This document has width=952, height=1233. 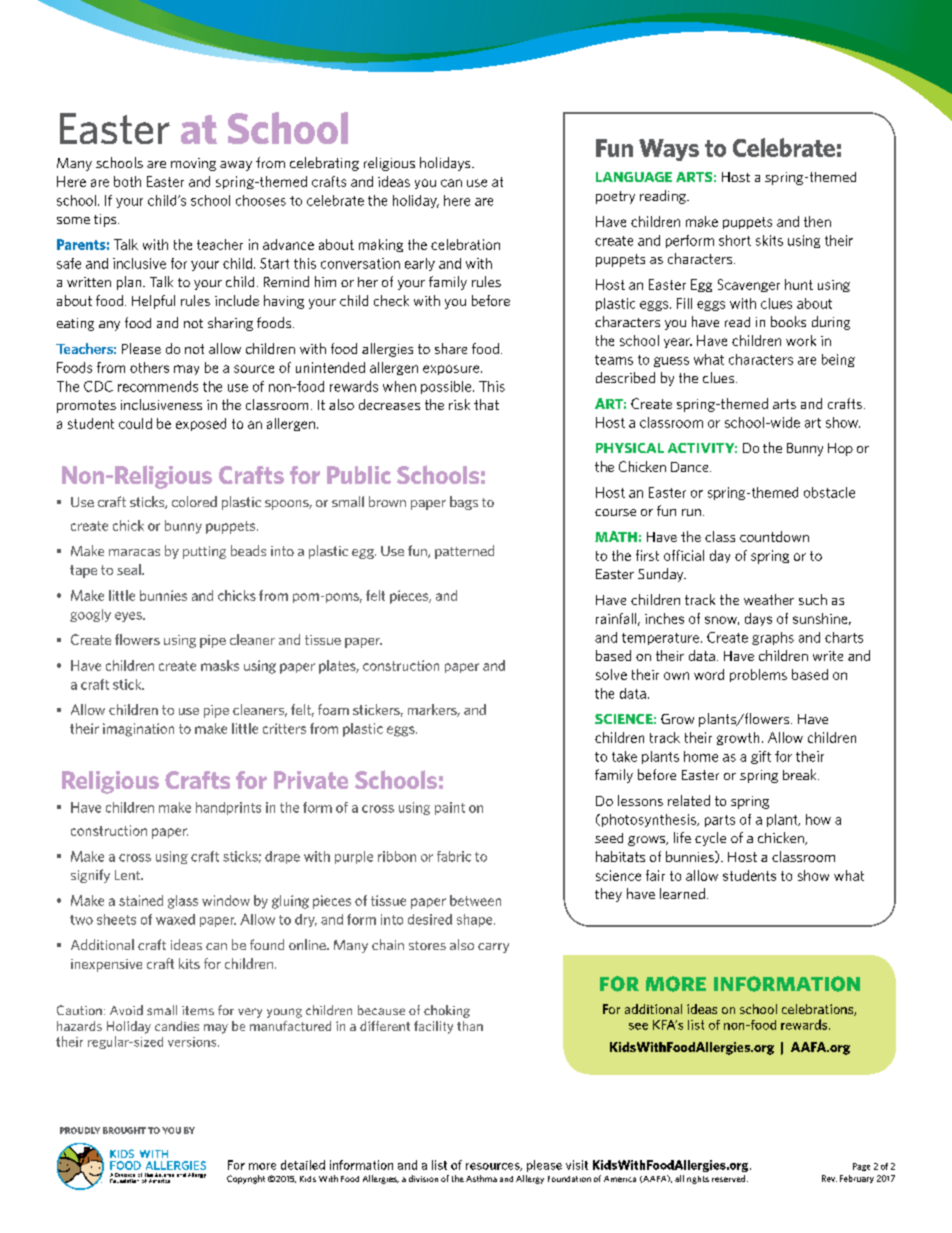 What do you see at coordinates (774, 536) in the document?
I see `countdown` at bounding box center [774, 536].
